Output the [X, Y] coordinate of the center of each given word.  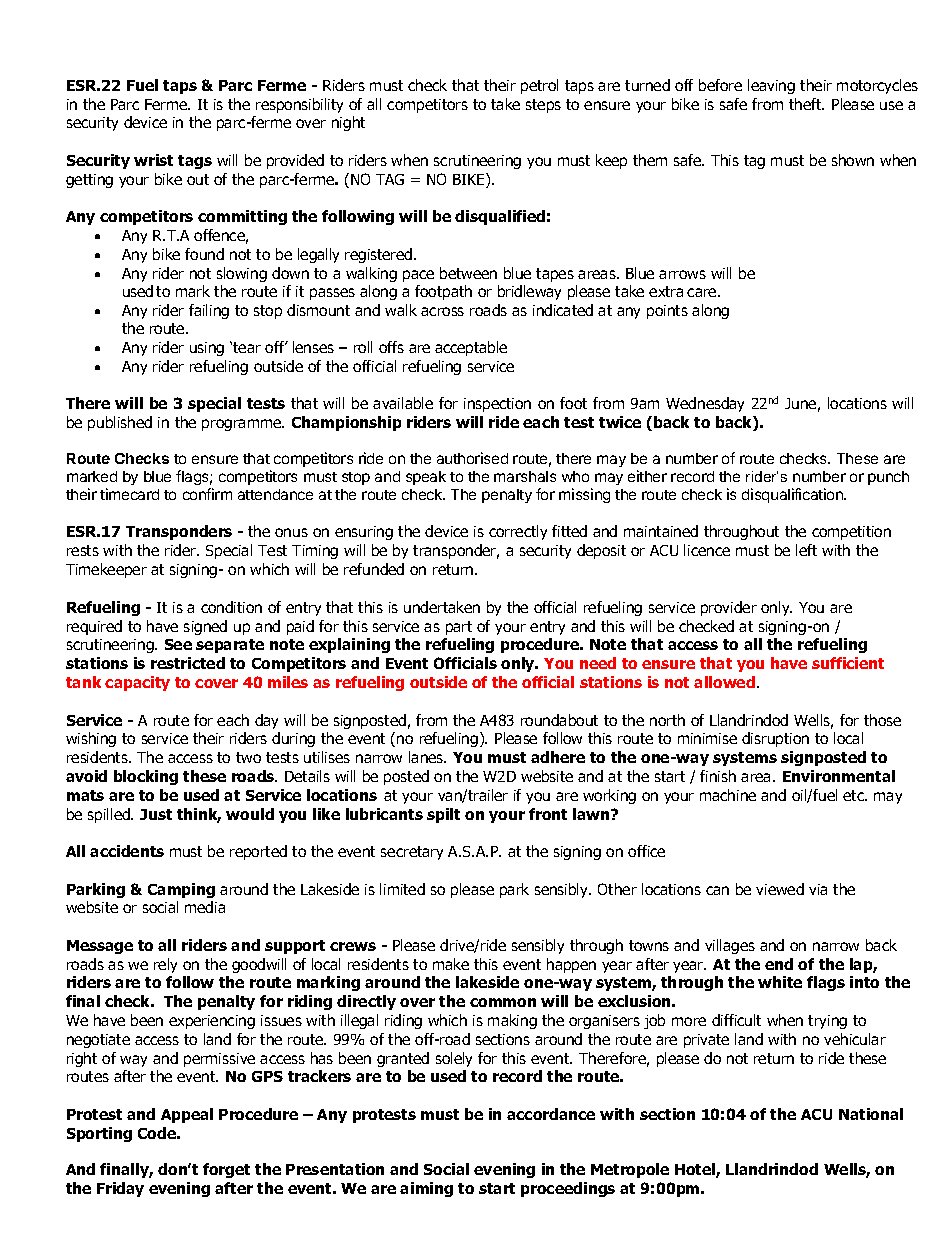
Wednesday [705, 404]
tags [195, 162]
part [459, 628]
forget [226, 1170]
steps [543, 106]
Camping [181, 890]
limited [402, 889]
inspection [497, 405]
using [207, 349]
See [178, 644]
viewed [780, 889]
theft [806, 104]
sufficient [848, 663]
